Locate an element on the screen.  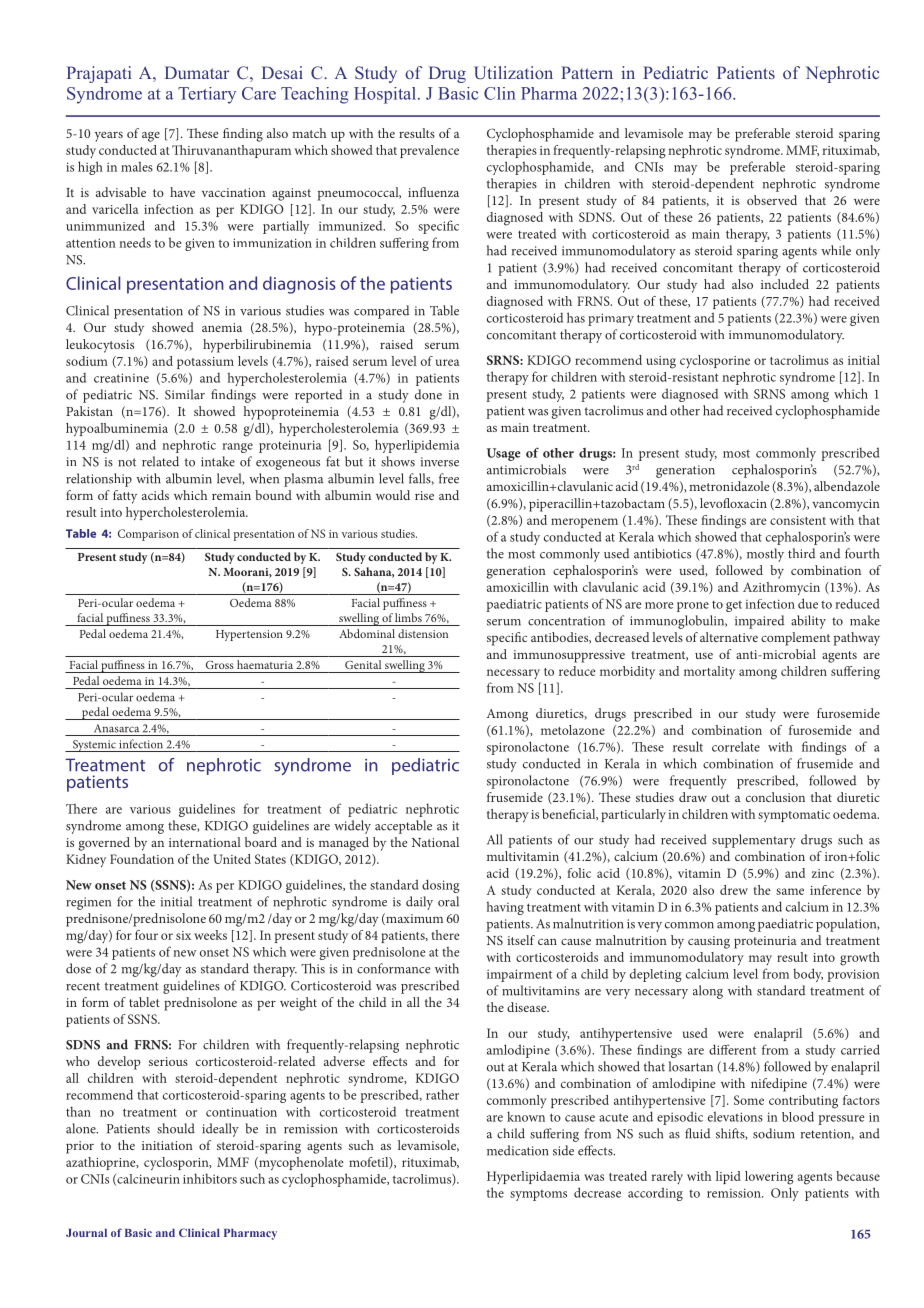
symptoms is located at coordinates (538, 1195).
